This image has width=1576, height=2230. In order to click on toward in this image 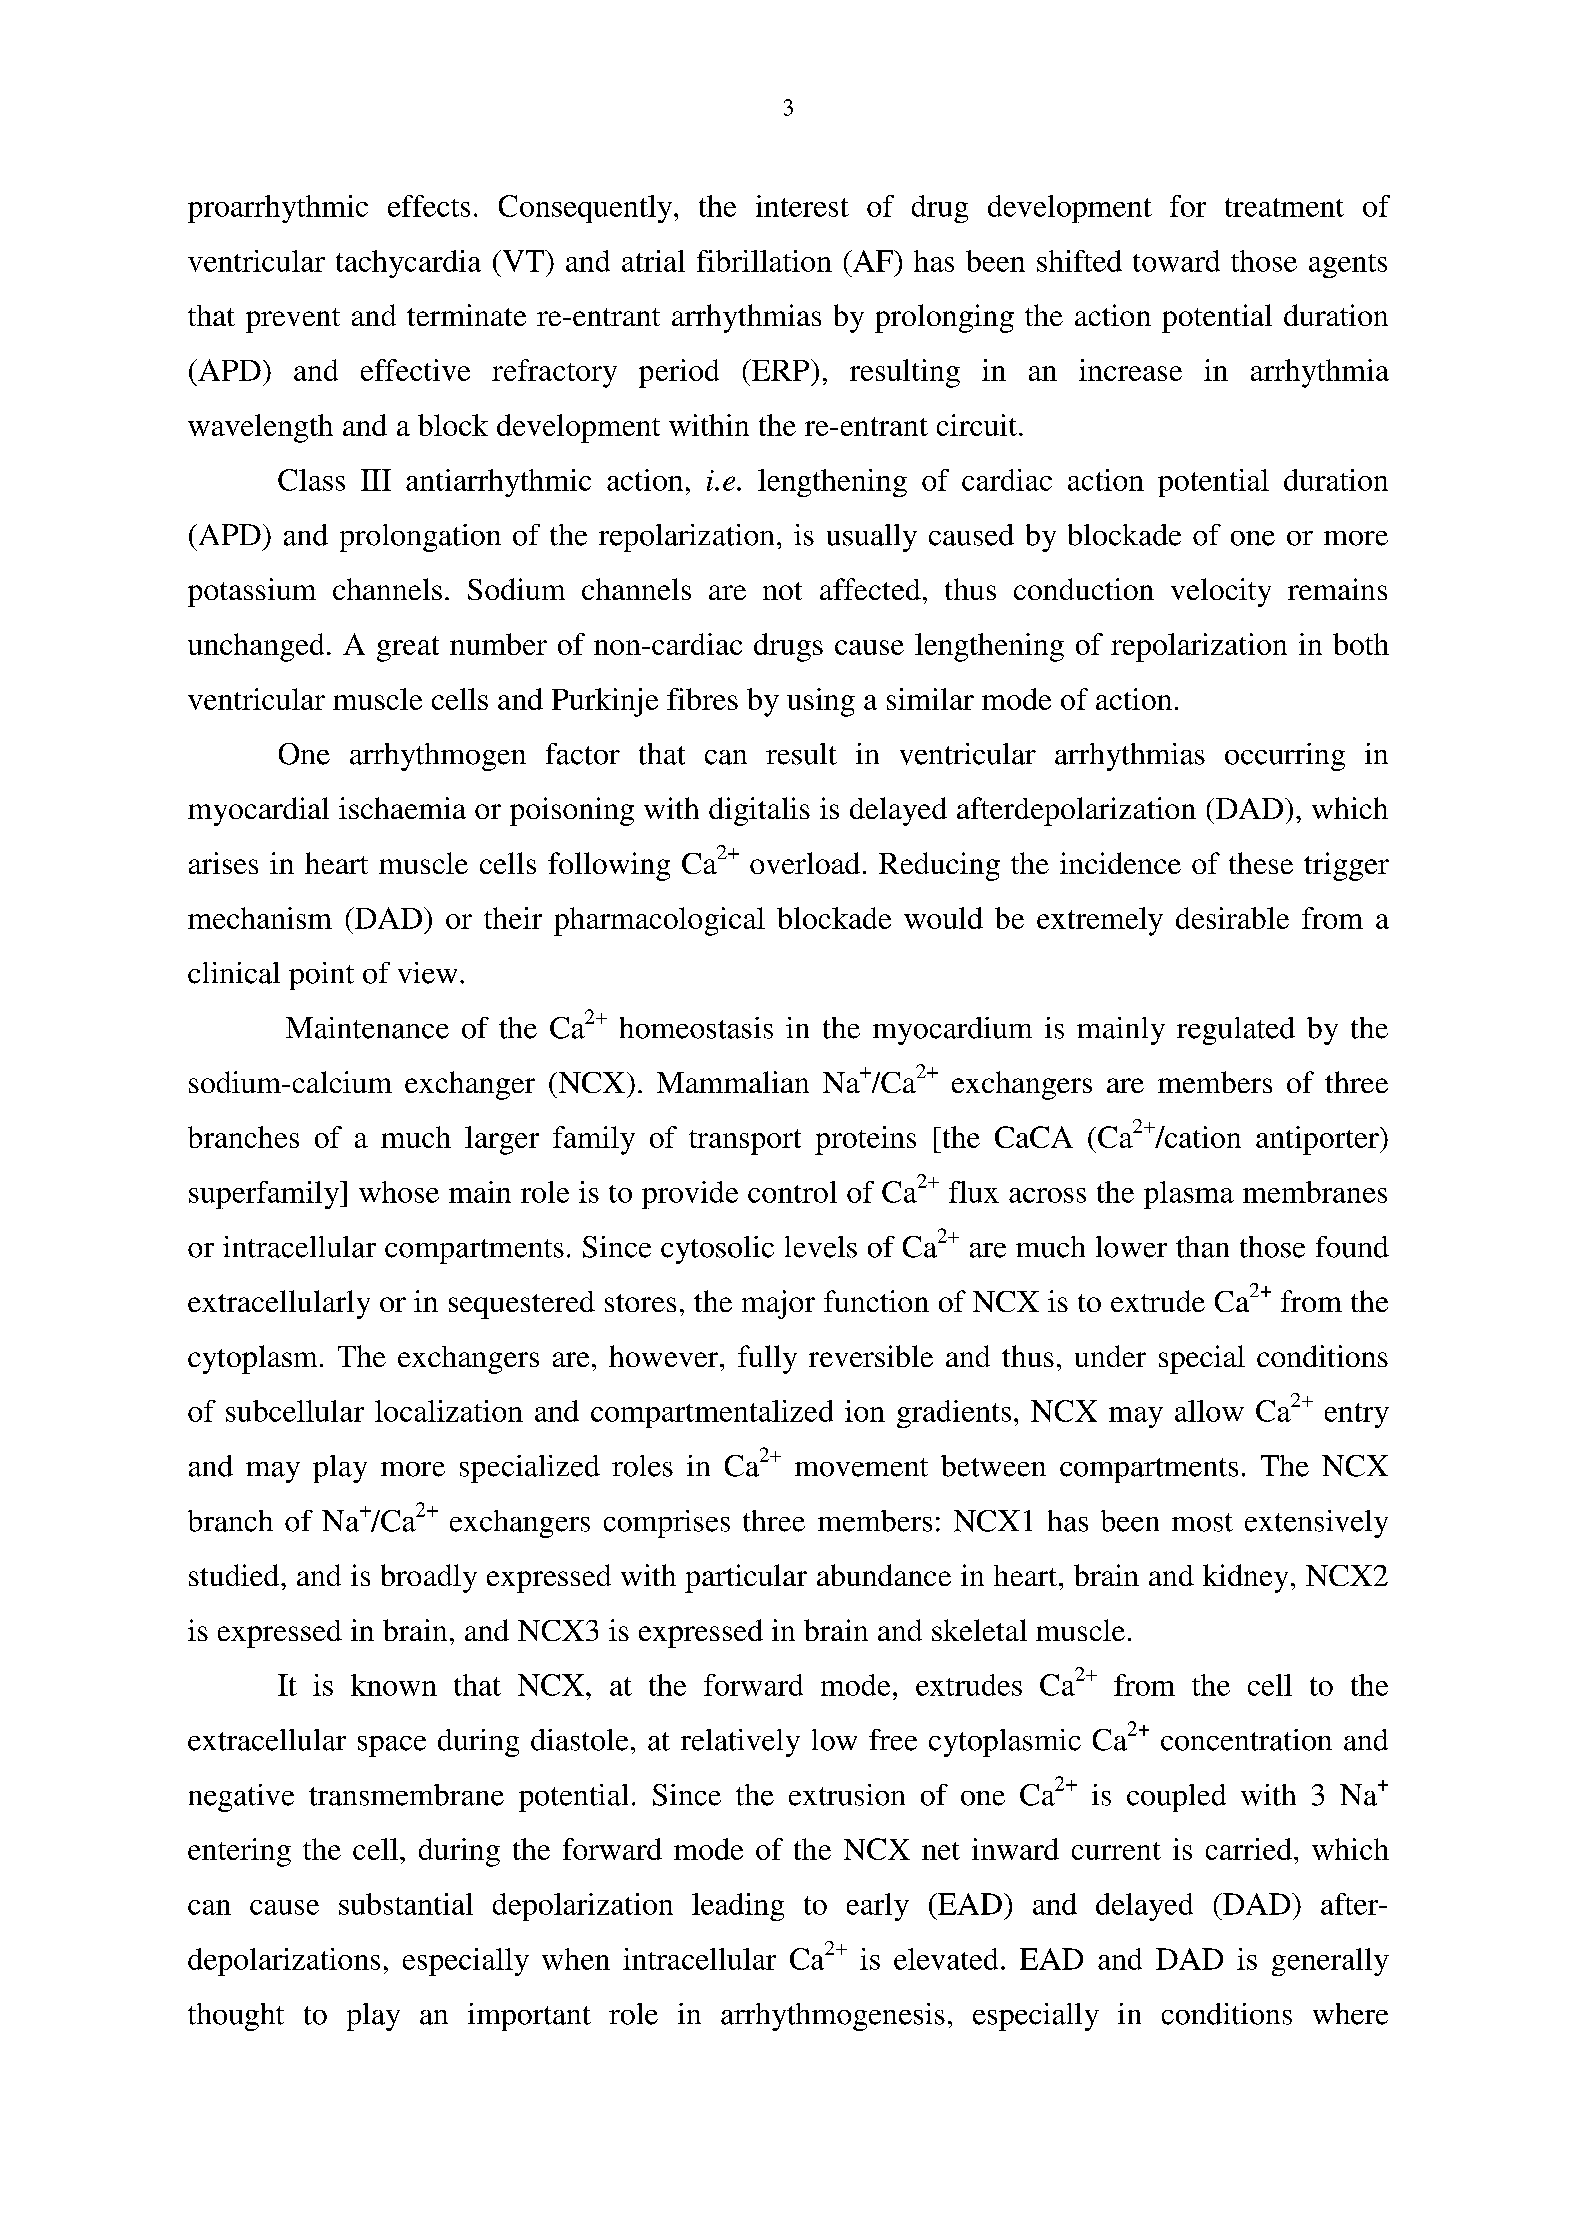, I will do `click(1176, 261)`.
